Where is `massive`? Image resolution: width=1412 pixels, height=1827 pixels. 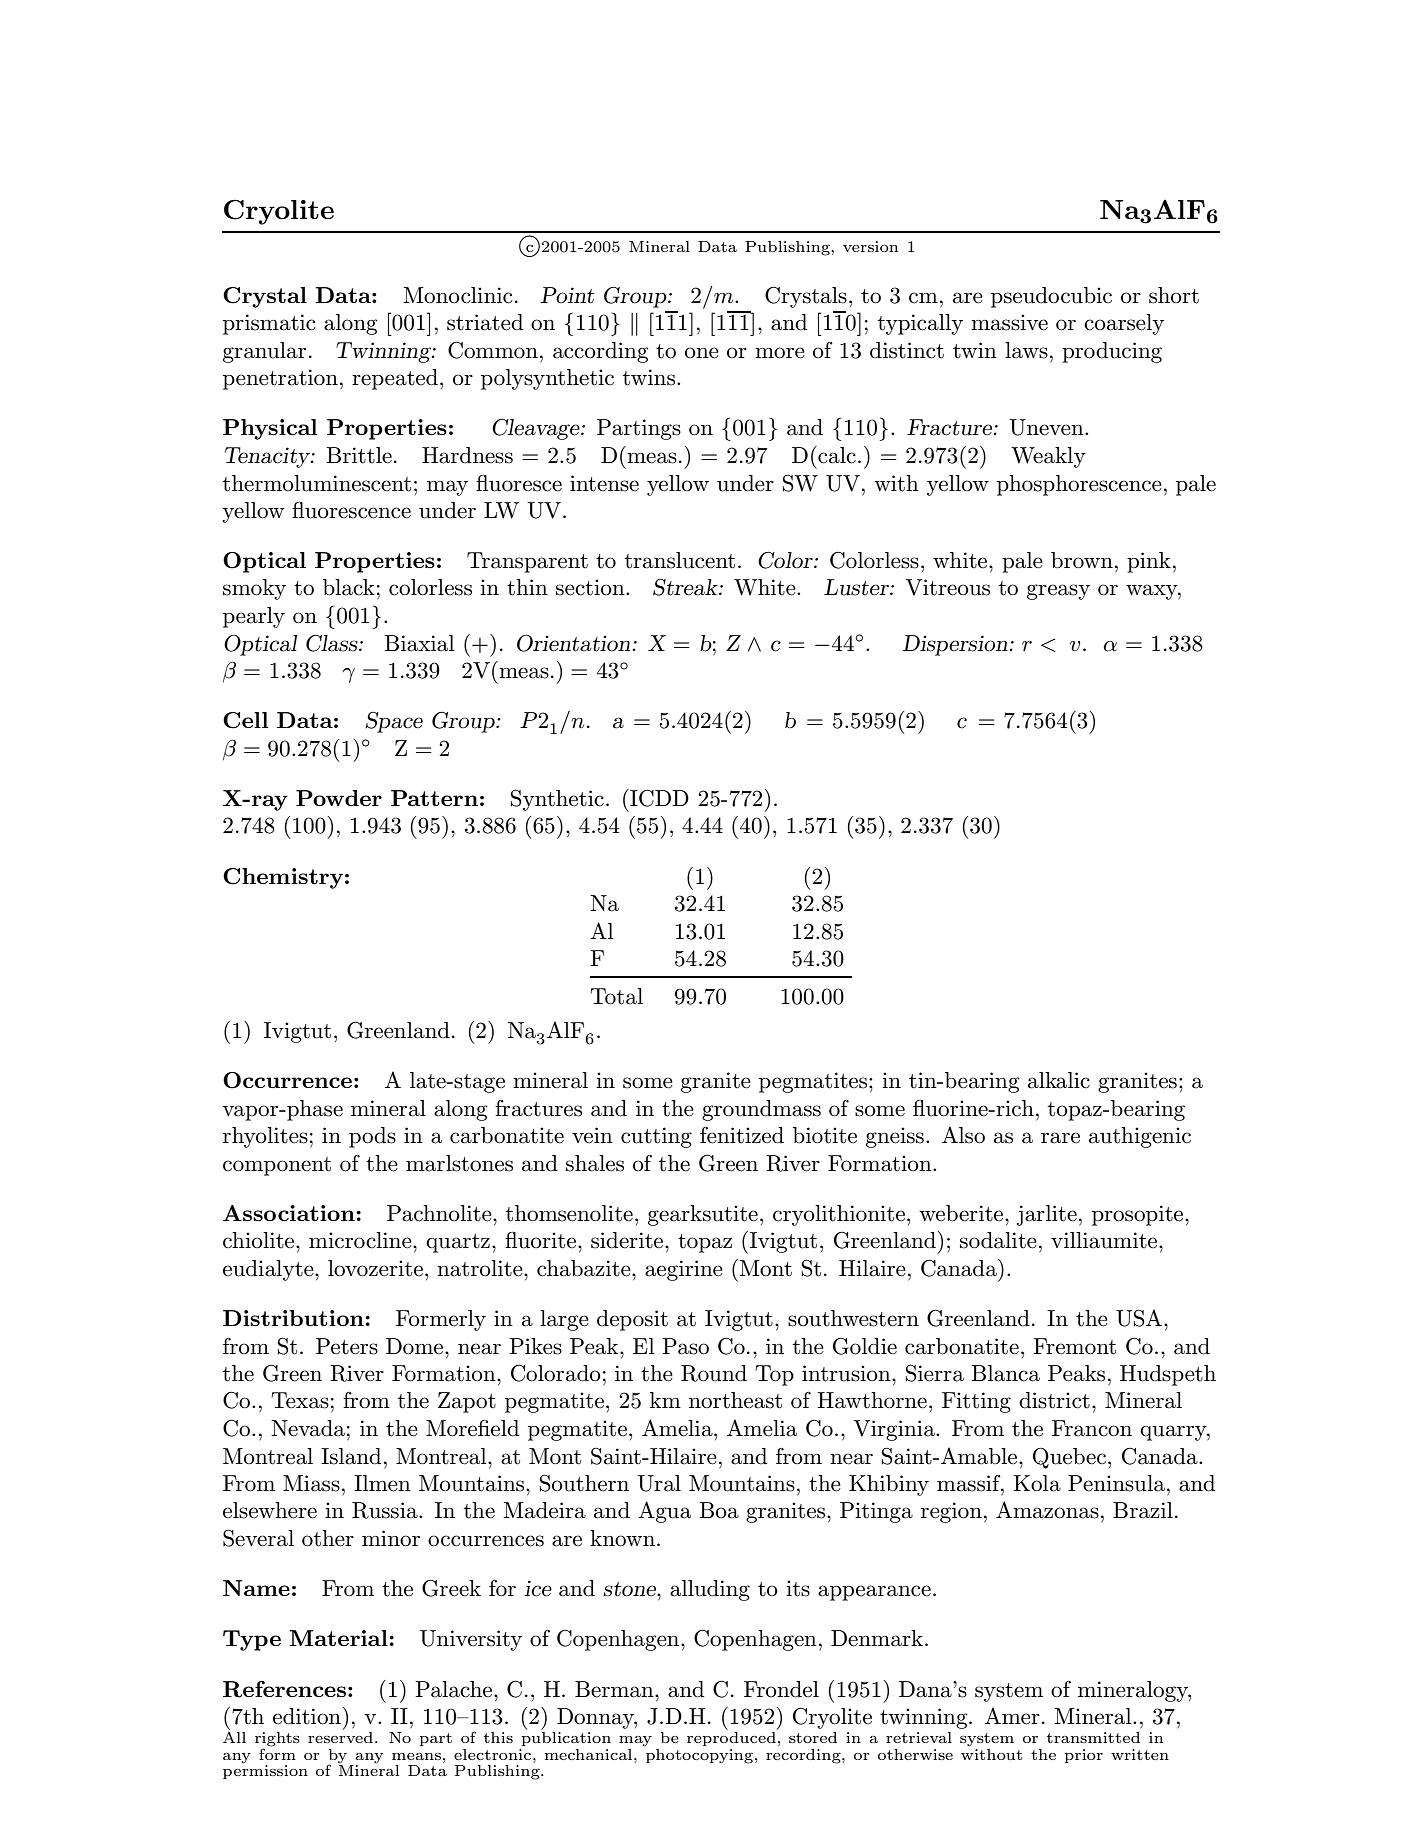
massive is located at coordinates (1009, 322).
